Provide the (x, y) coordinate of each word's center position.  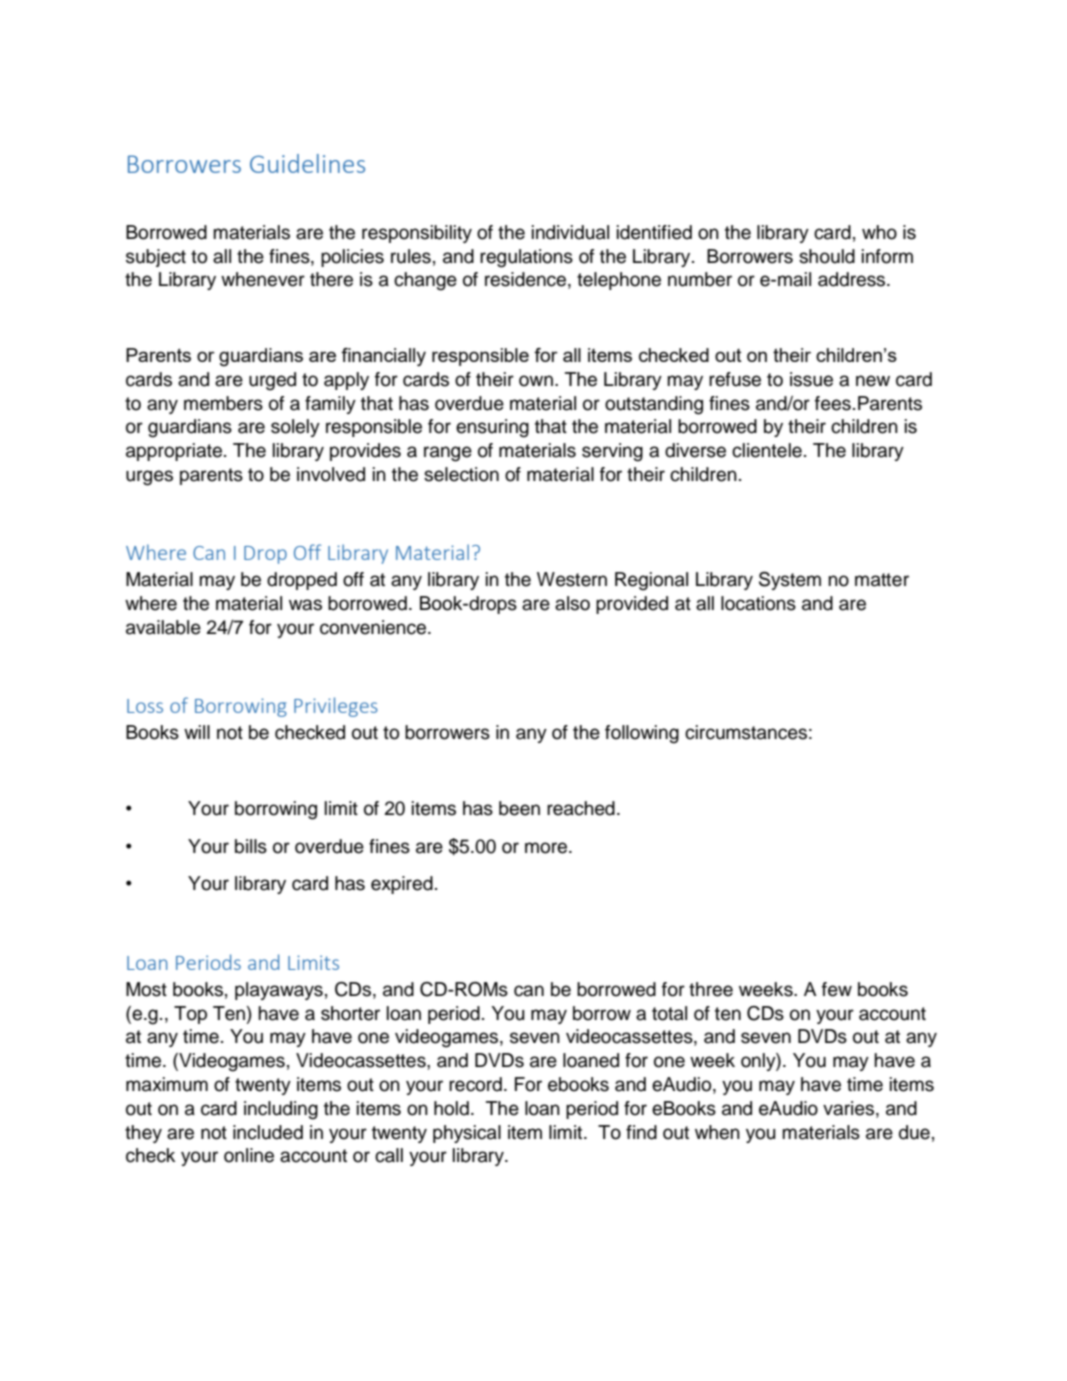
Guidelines (307, 163)
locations (758, 603)
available (163, 627)
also (572, 603)
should (827, 256)
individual (570, 232)
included (268, 1132)
